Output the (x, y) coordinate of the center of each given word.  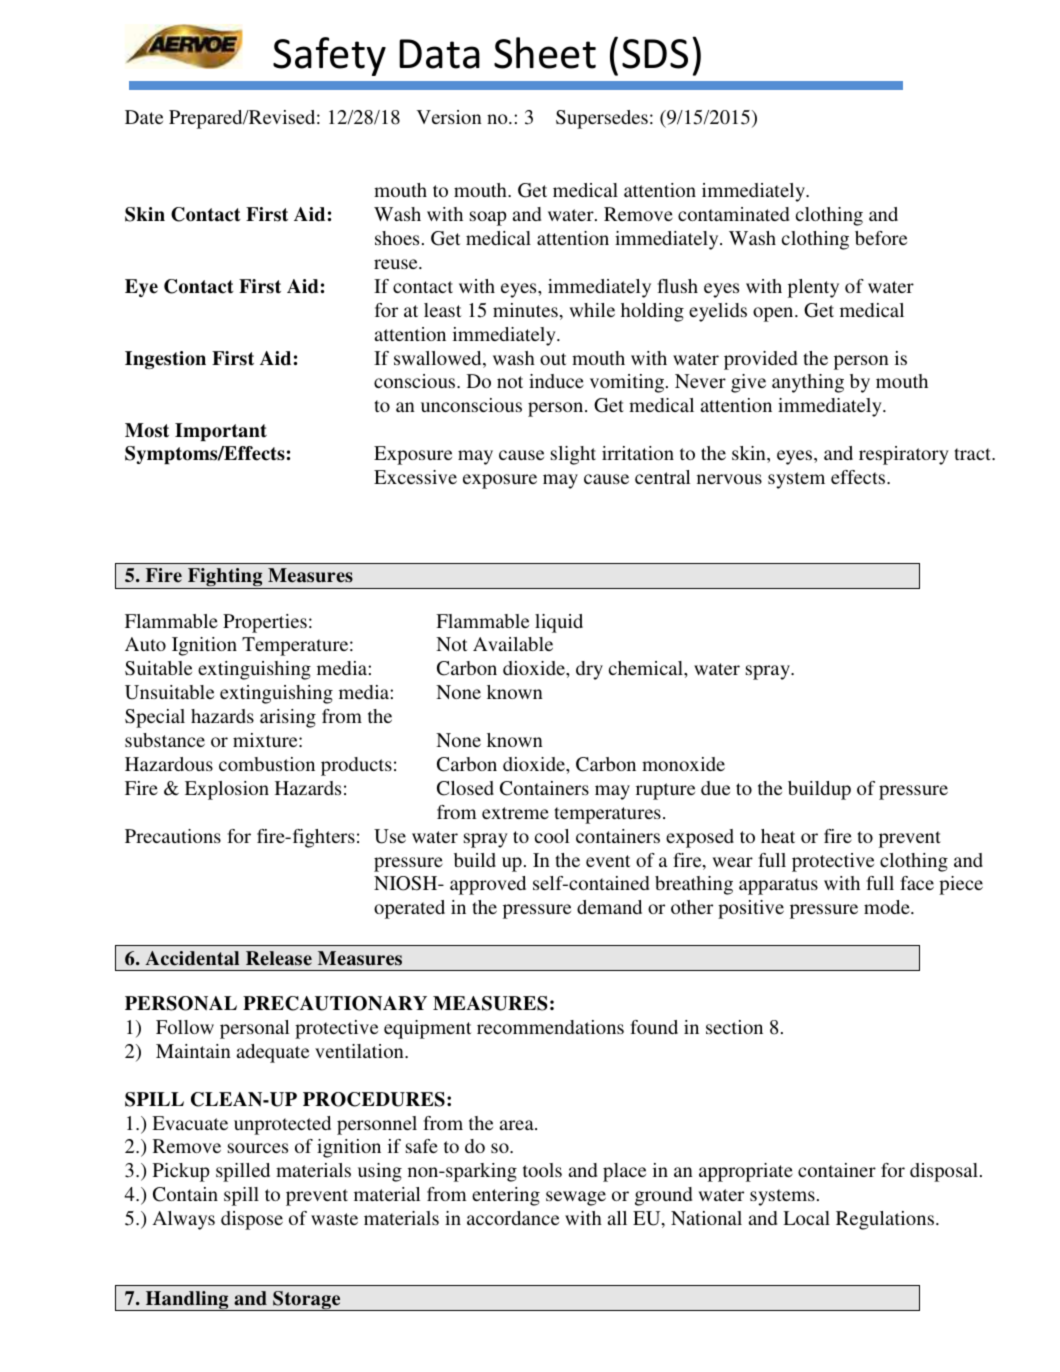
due (715, 788)
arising (288, 718)
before (881, 238)
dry (589, 670)
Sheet (545, 53)
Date (144, 117)
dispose (252, 1220)
